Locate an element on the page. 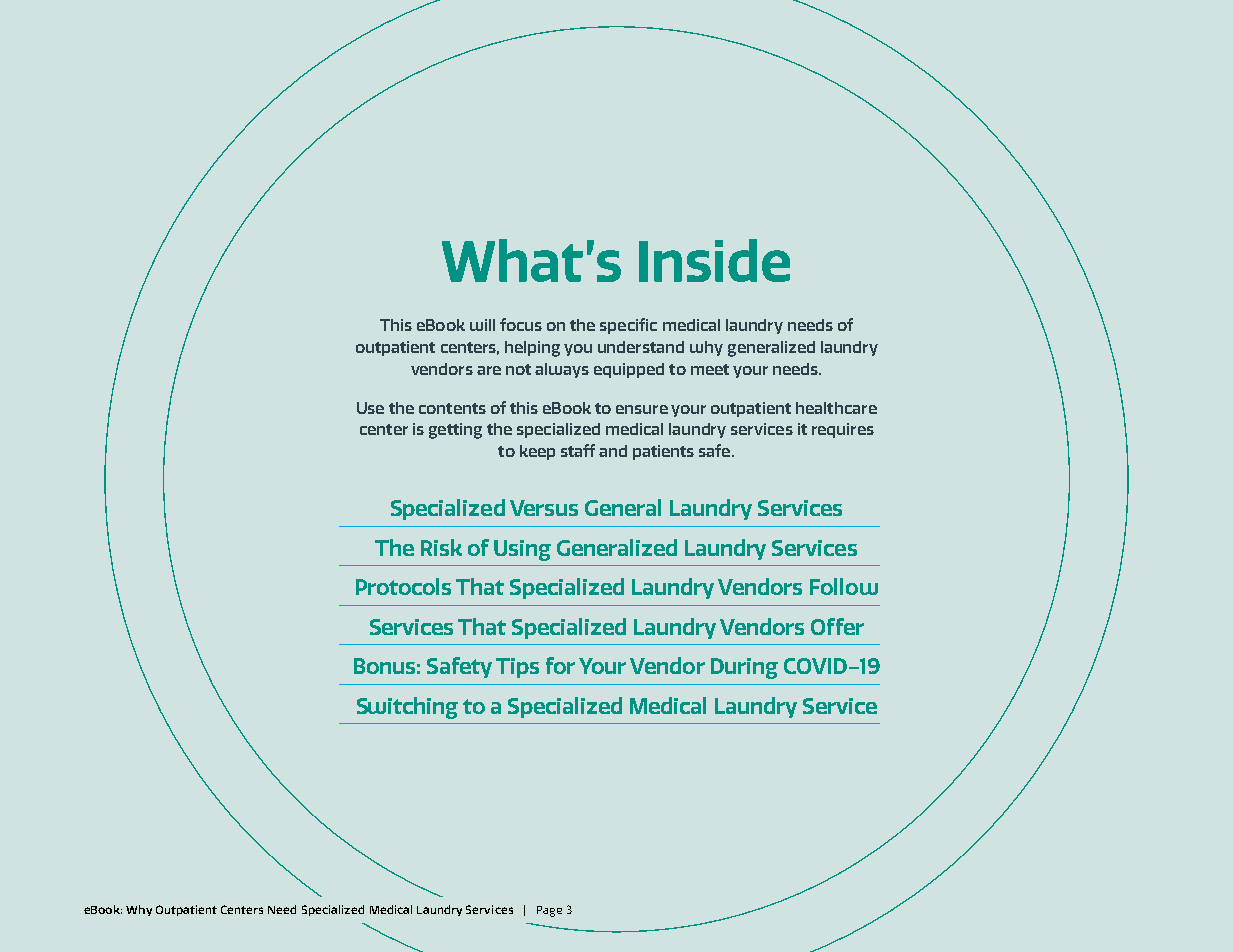  Page is located at coordinates (549, 911).
